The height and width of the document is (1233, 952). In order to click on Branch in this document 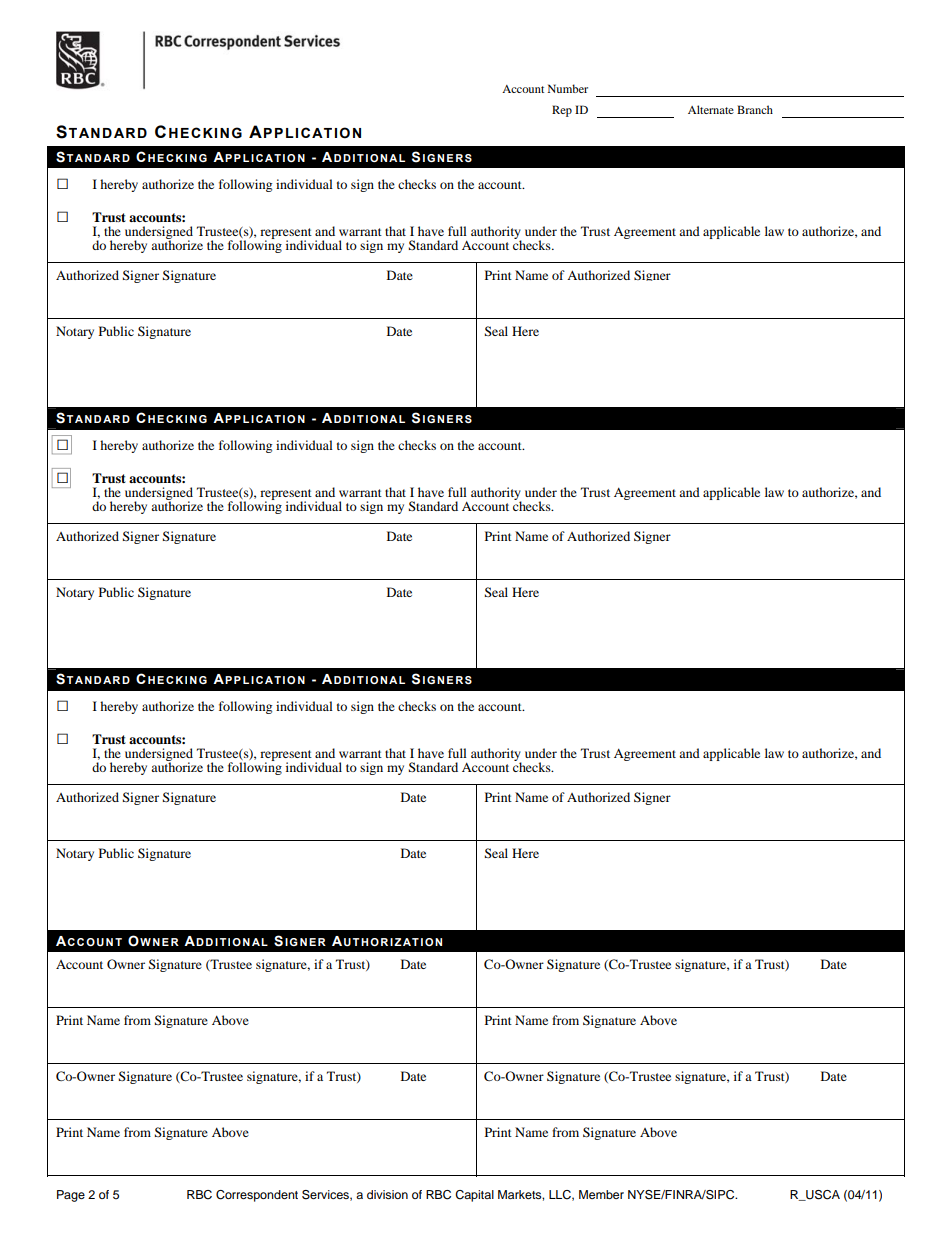, I will do `click(755, 109)`.
